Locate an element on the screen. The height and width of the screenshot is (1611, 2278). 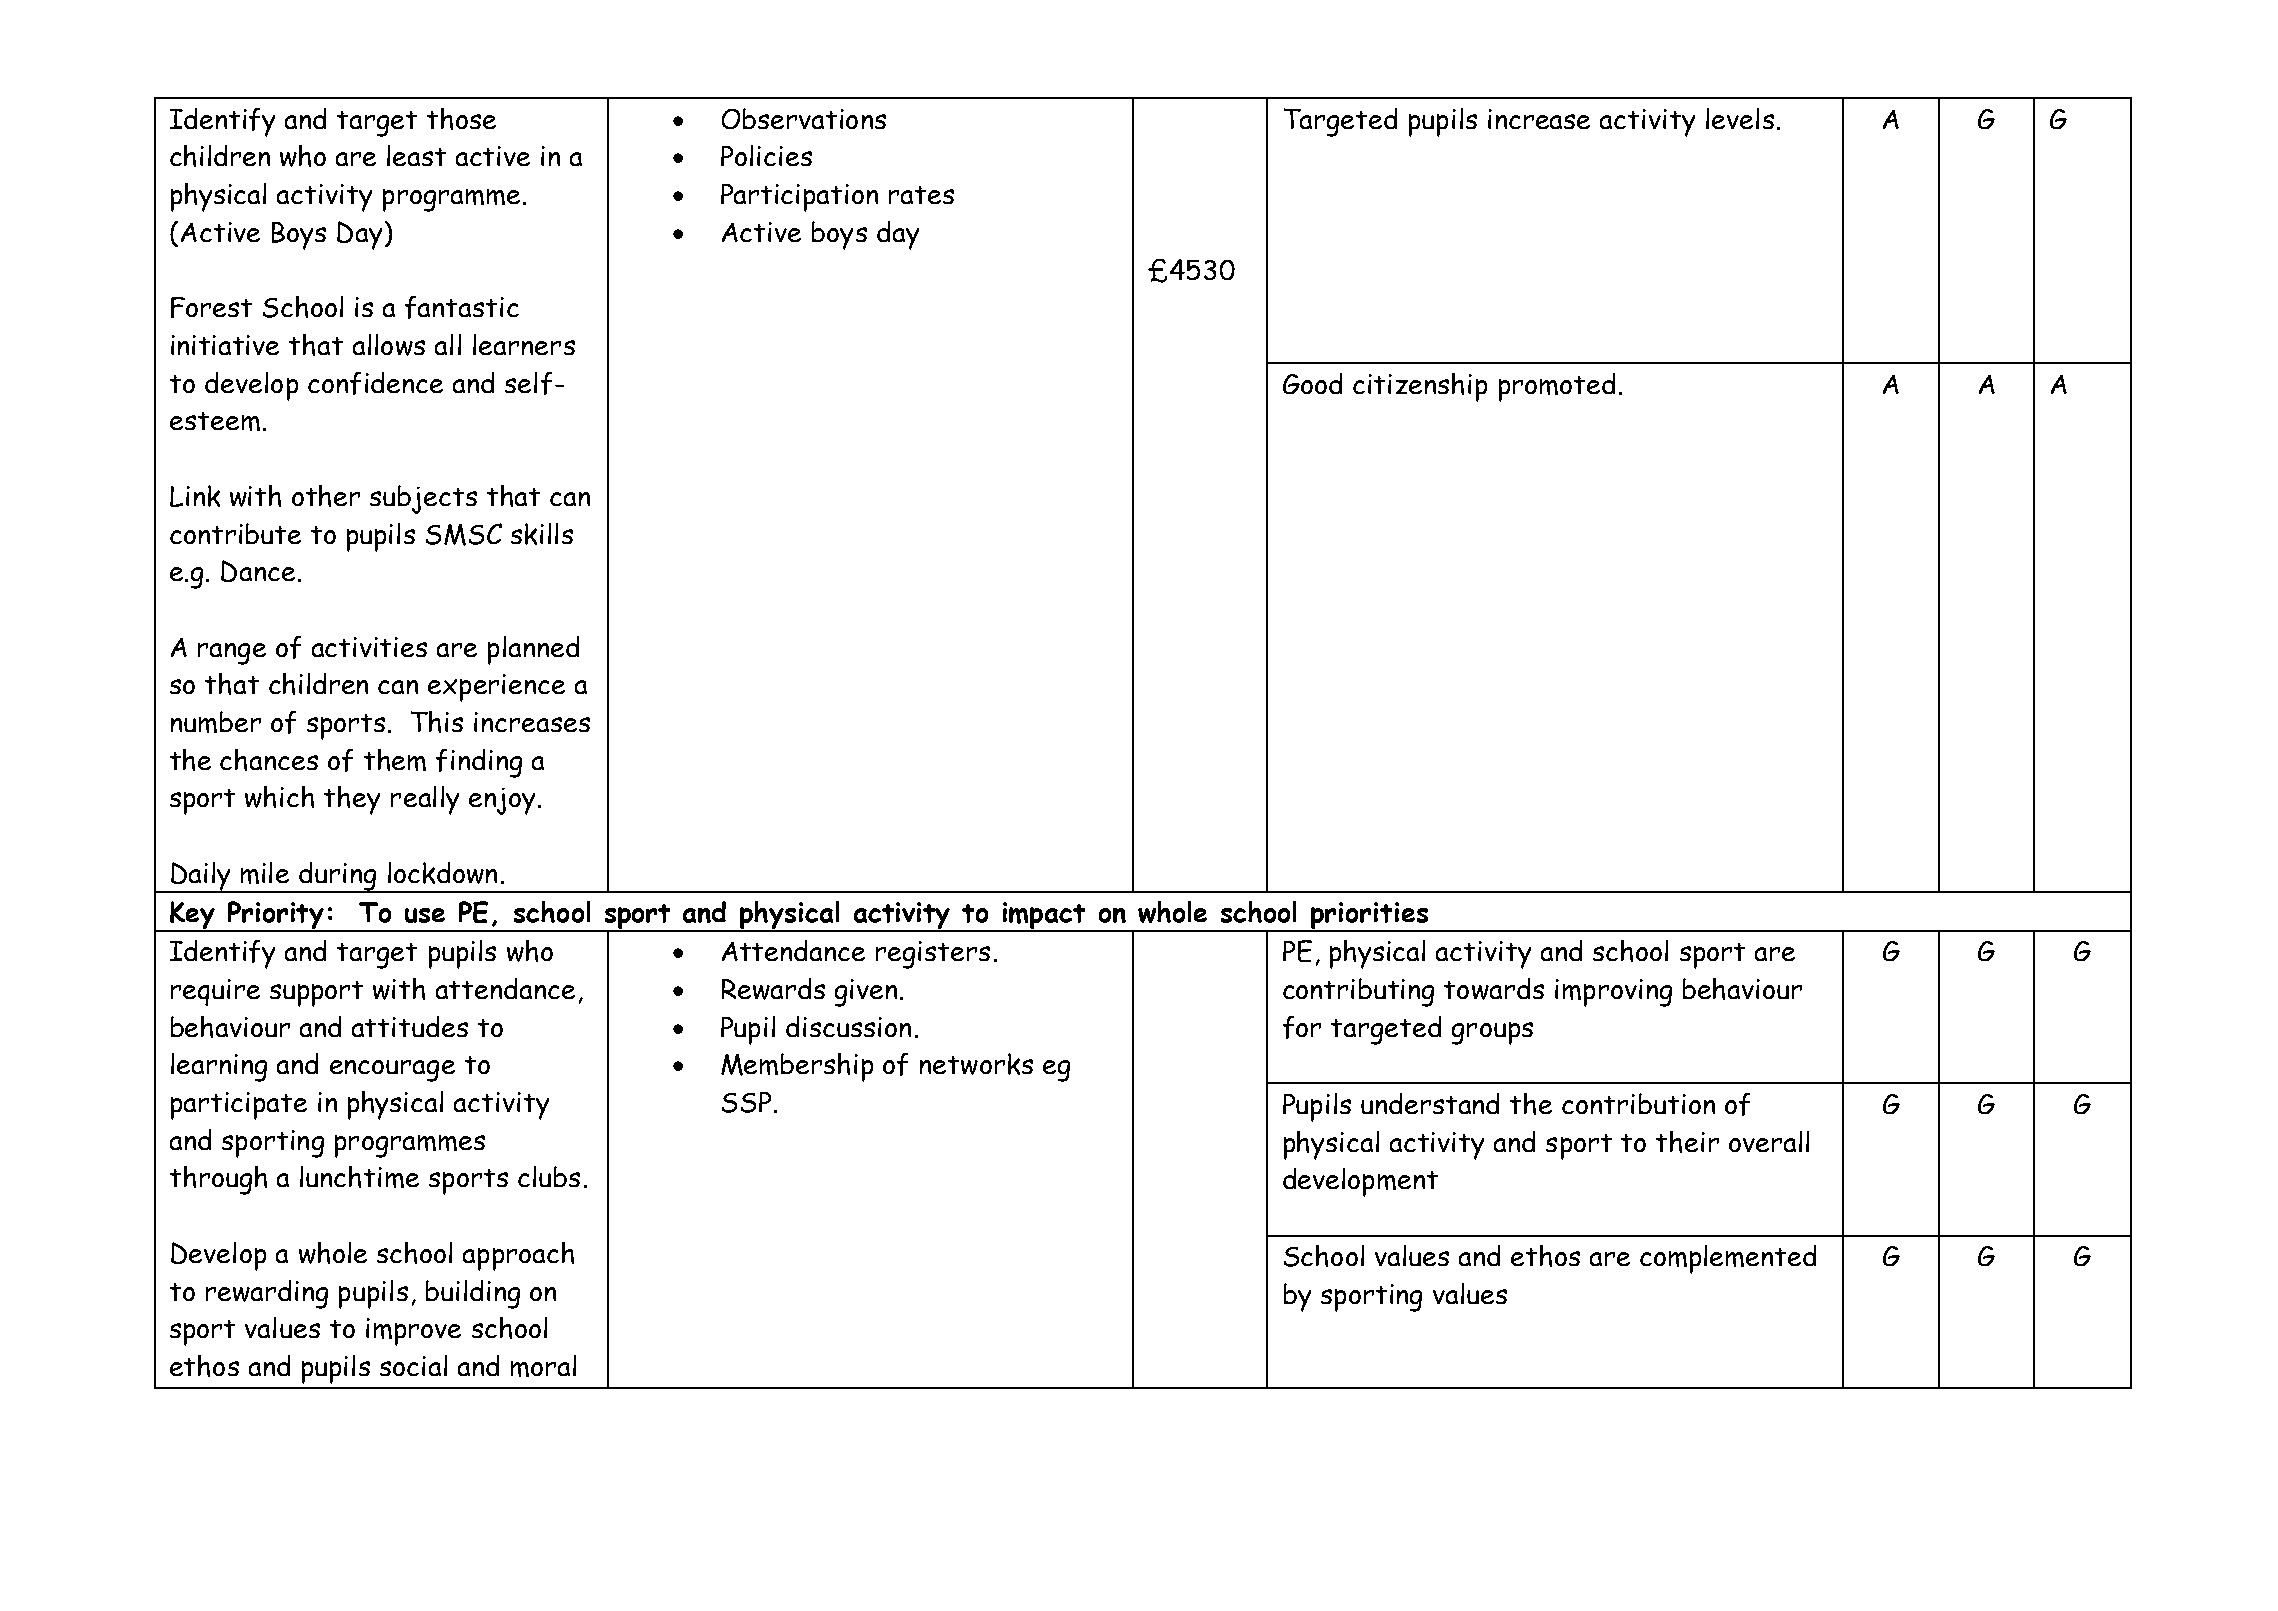
levels is located at coordinates (1740, 118).
